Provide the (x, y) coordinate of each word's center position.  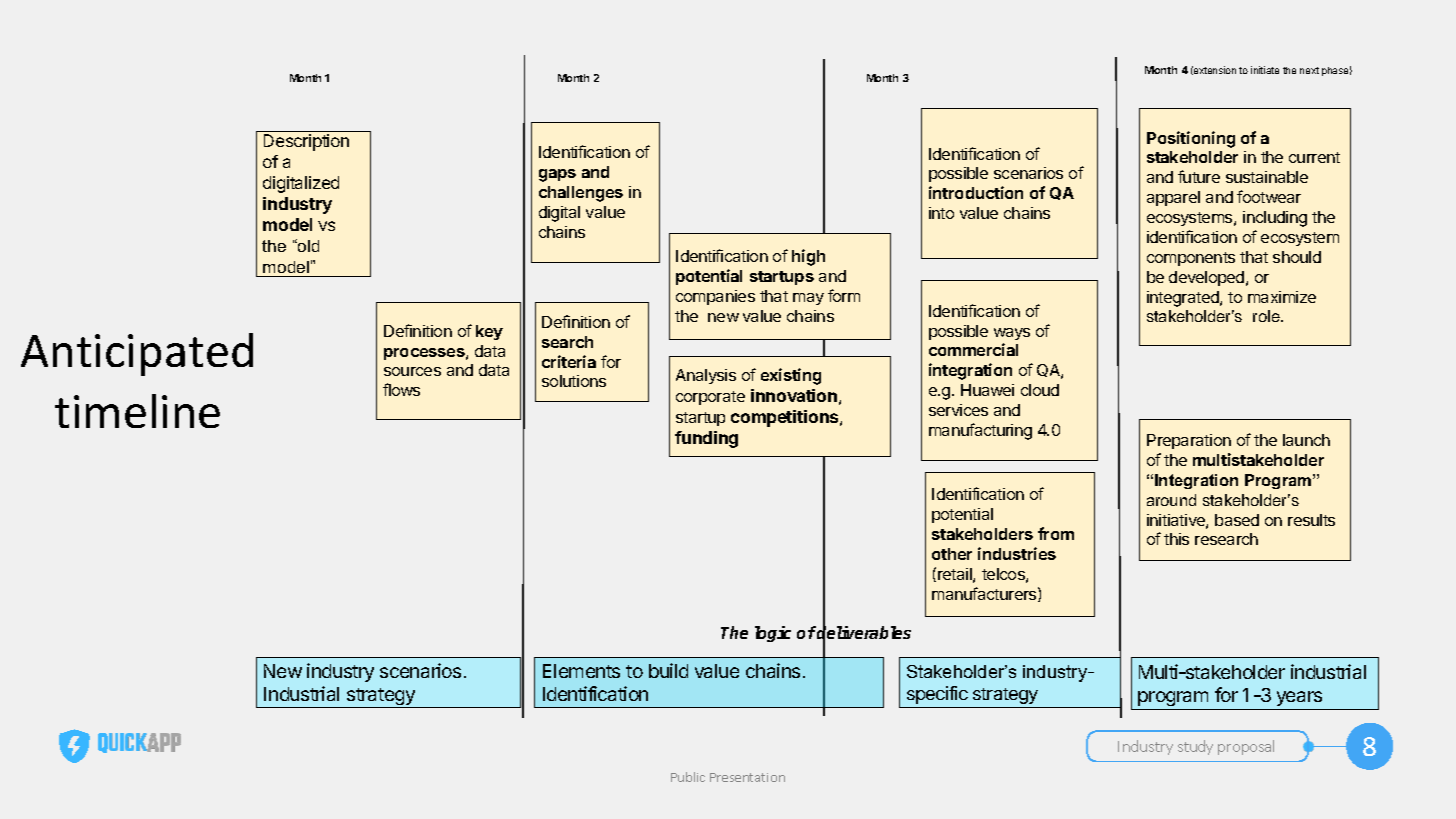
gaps (557, 175)
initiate (1265, 70)
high (808, 257)
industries (1017, 553)
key (489, 332)
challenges (581, 194)
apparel (1173, 198)
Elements (581, 671)
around (1171, 500)
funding (706, 439)
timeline (137, 411)
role (1267, 316)
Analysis (706, 376)
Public (688, 777)
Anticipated (137, 354)
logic (773, 634)
